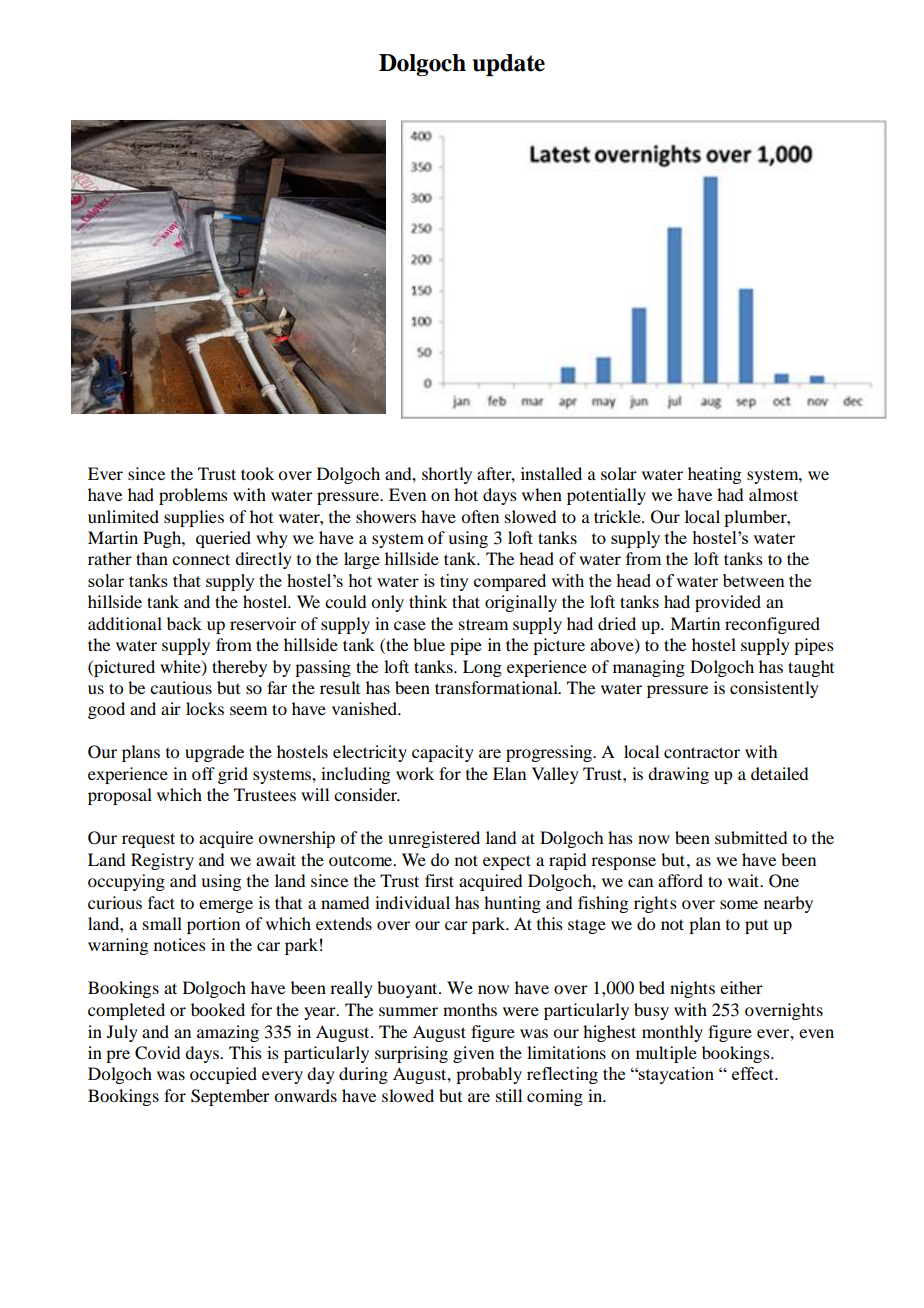  I want to click on Registry, so click(162, 861).
